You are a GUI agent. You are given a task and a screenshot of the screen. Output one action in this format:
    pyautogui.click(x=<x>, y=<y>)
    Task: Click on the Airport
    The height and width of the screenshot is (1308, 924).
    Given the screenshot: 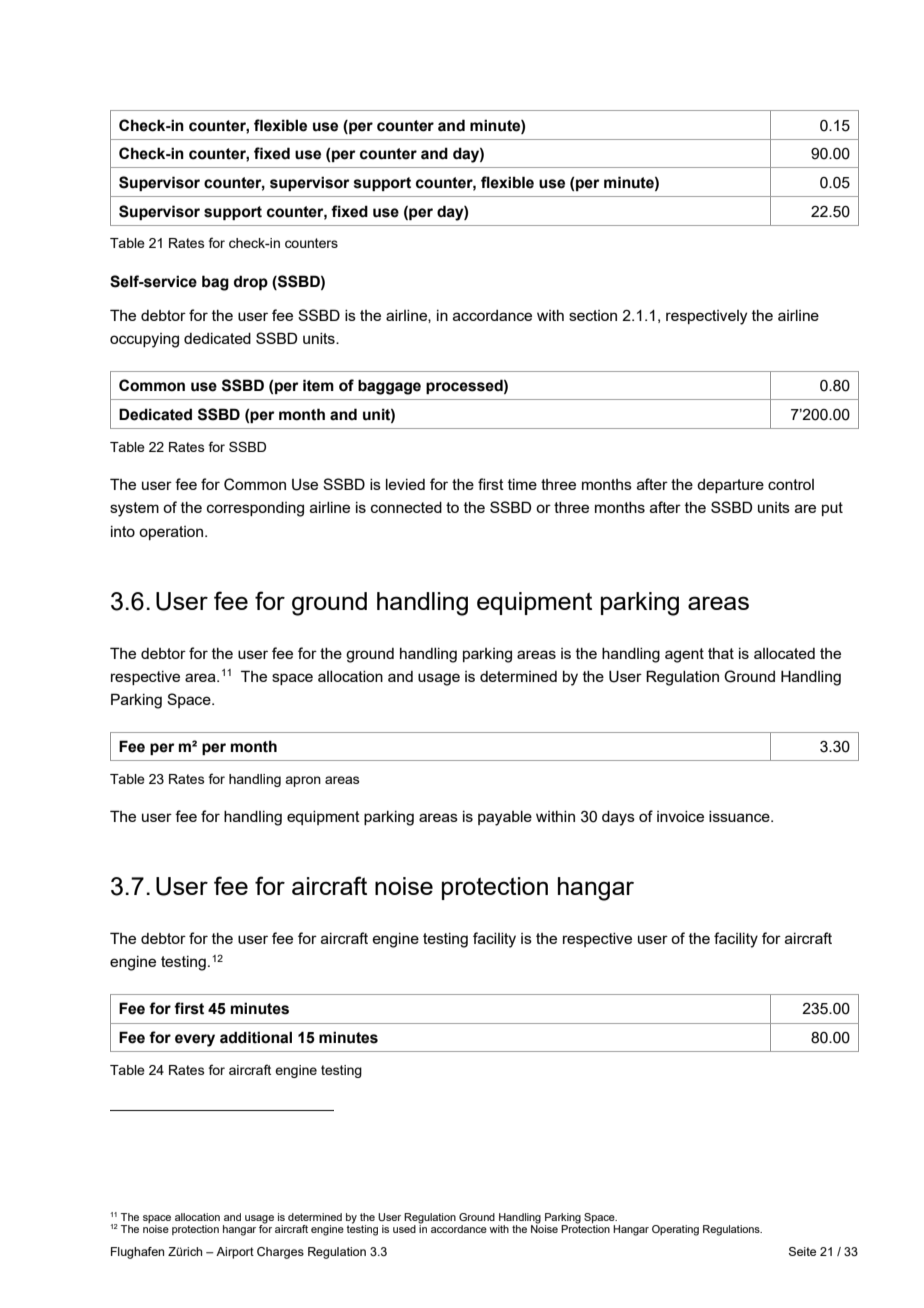 What is the action you would take?
    pyautogui.click(x=235, y=1253)
